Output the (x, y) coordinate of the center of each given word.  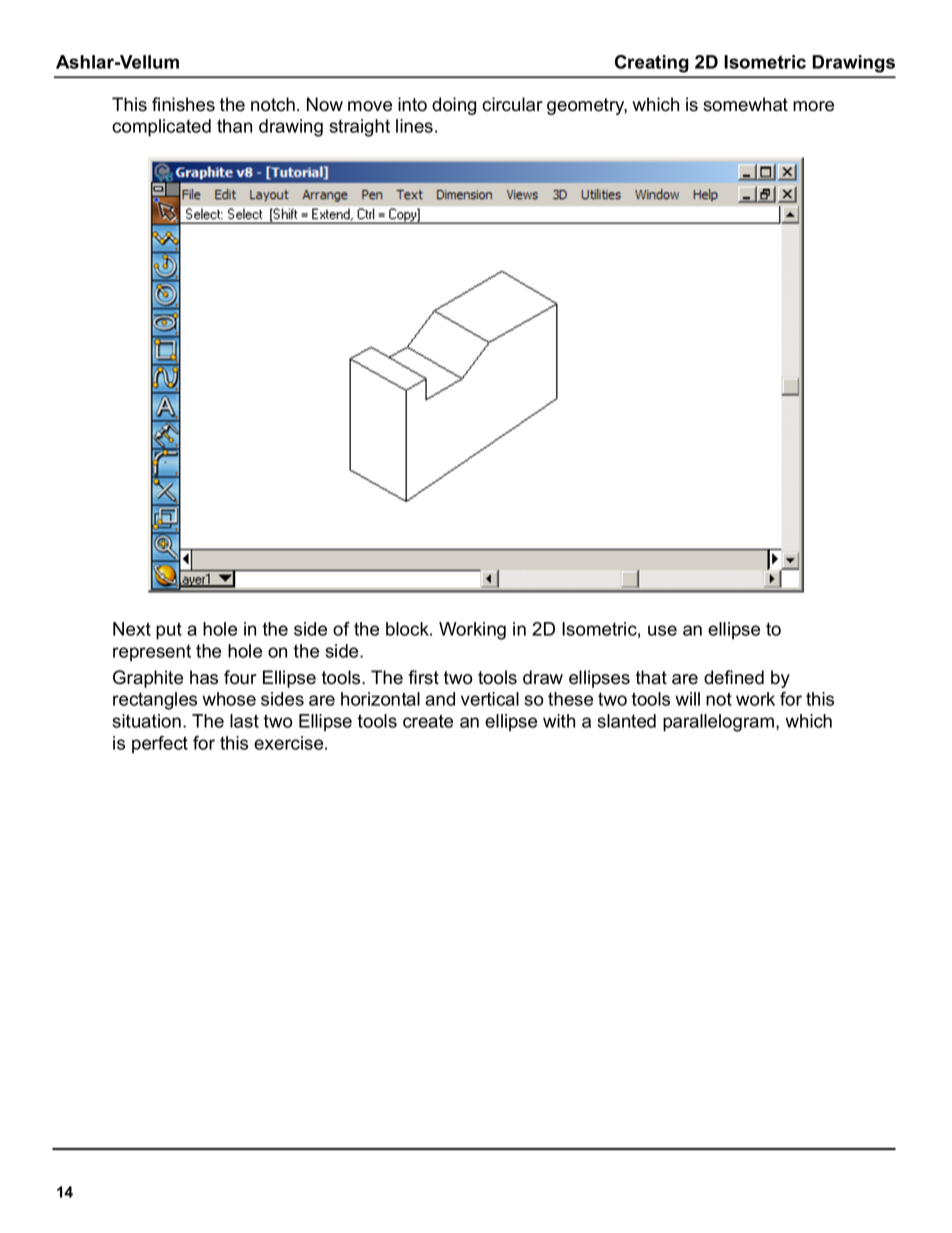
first (423, 677)
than (234, 126)
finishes (183, 104)
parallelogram (720, 723)
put (169, 631)
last (244, 721)
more (813, 106)
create (428, 721)
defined (734, 677)
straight (359, 128)
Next (132, 629)
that (651, 677)
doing (454, 106)
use (662, 630)
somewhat (745, 104)
